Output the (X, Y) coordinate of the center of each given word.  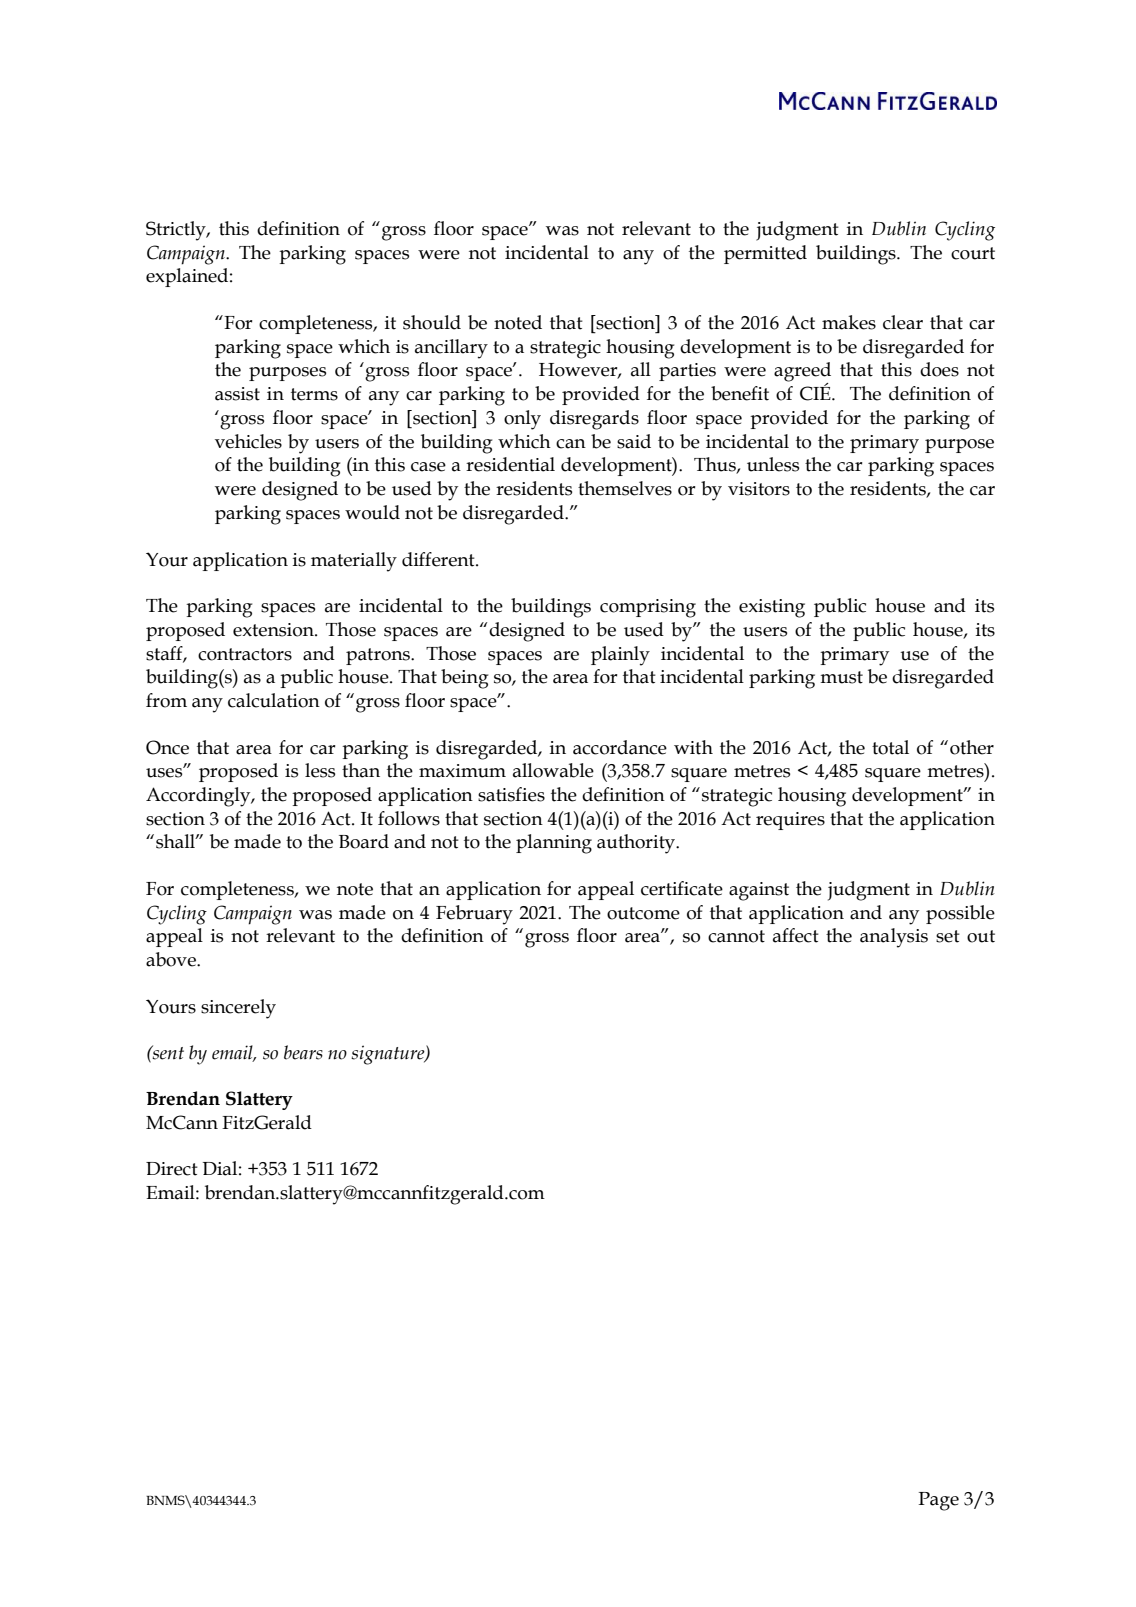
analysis (894, 938)
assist (237, 394)
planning (554, 844)
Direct (172, 1169)
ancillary (451, 349)
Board (364, 841)
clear (903, 322)
